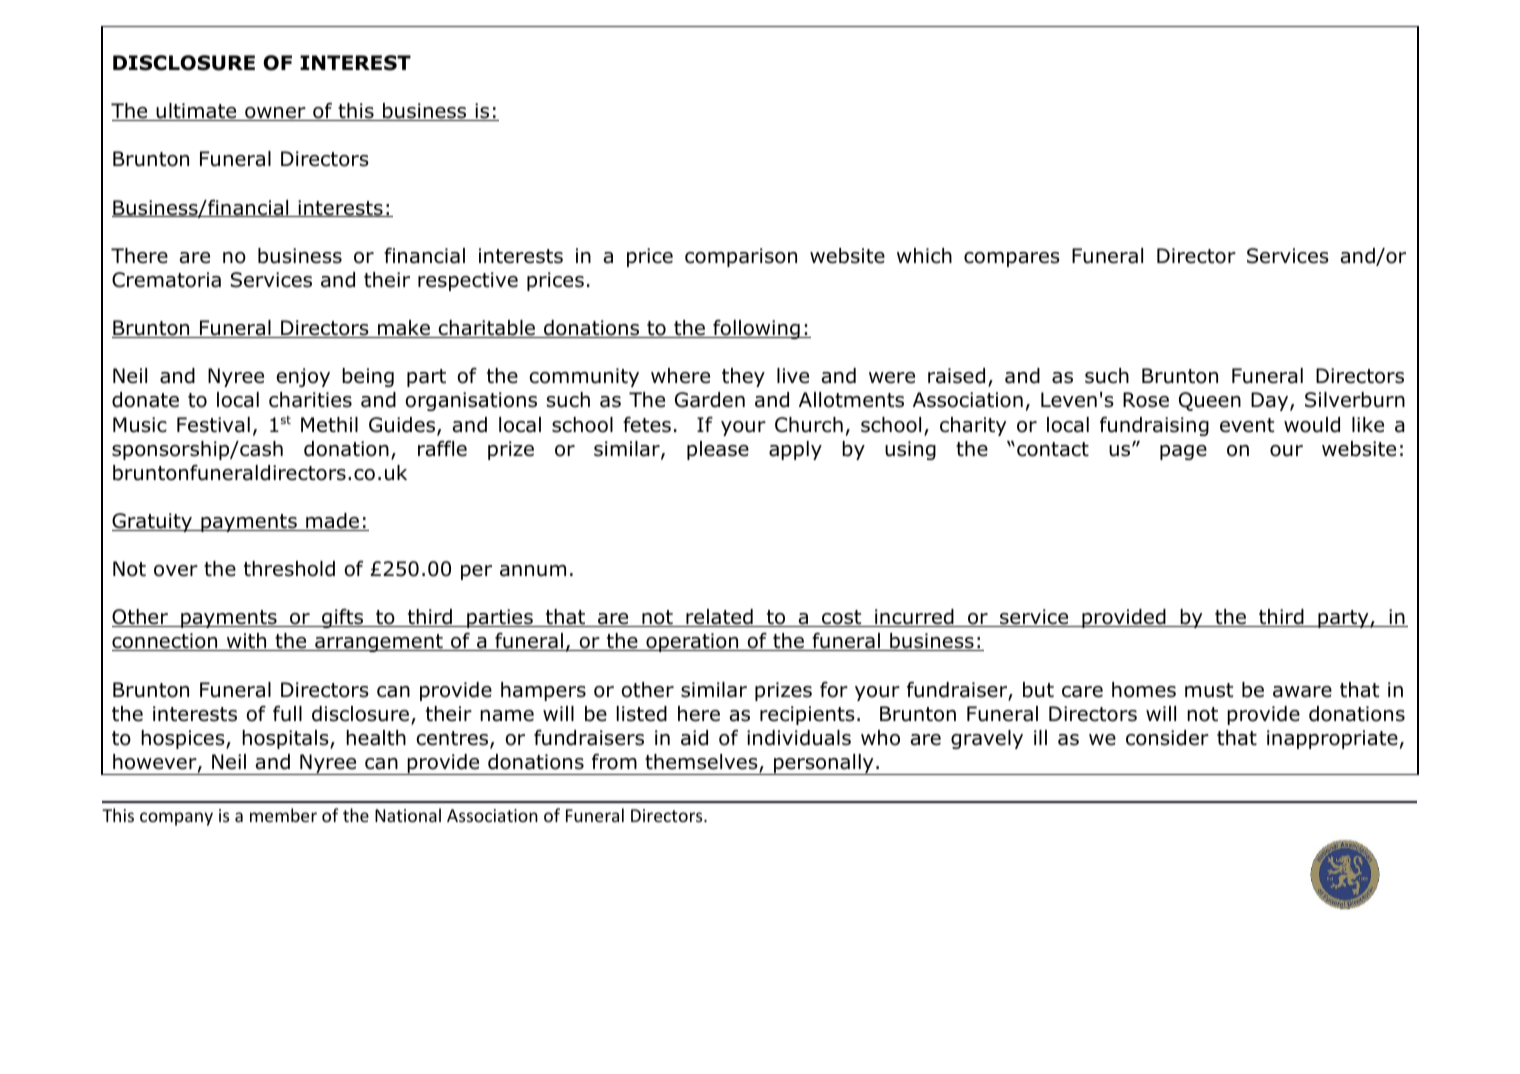 The image size is (1520, 1074). I want to click on themselves, so click(702, 763).
